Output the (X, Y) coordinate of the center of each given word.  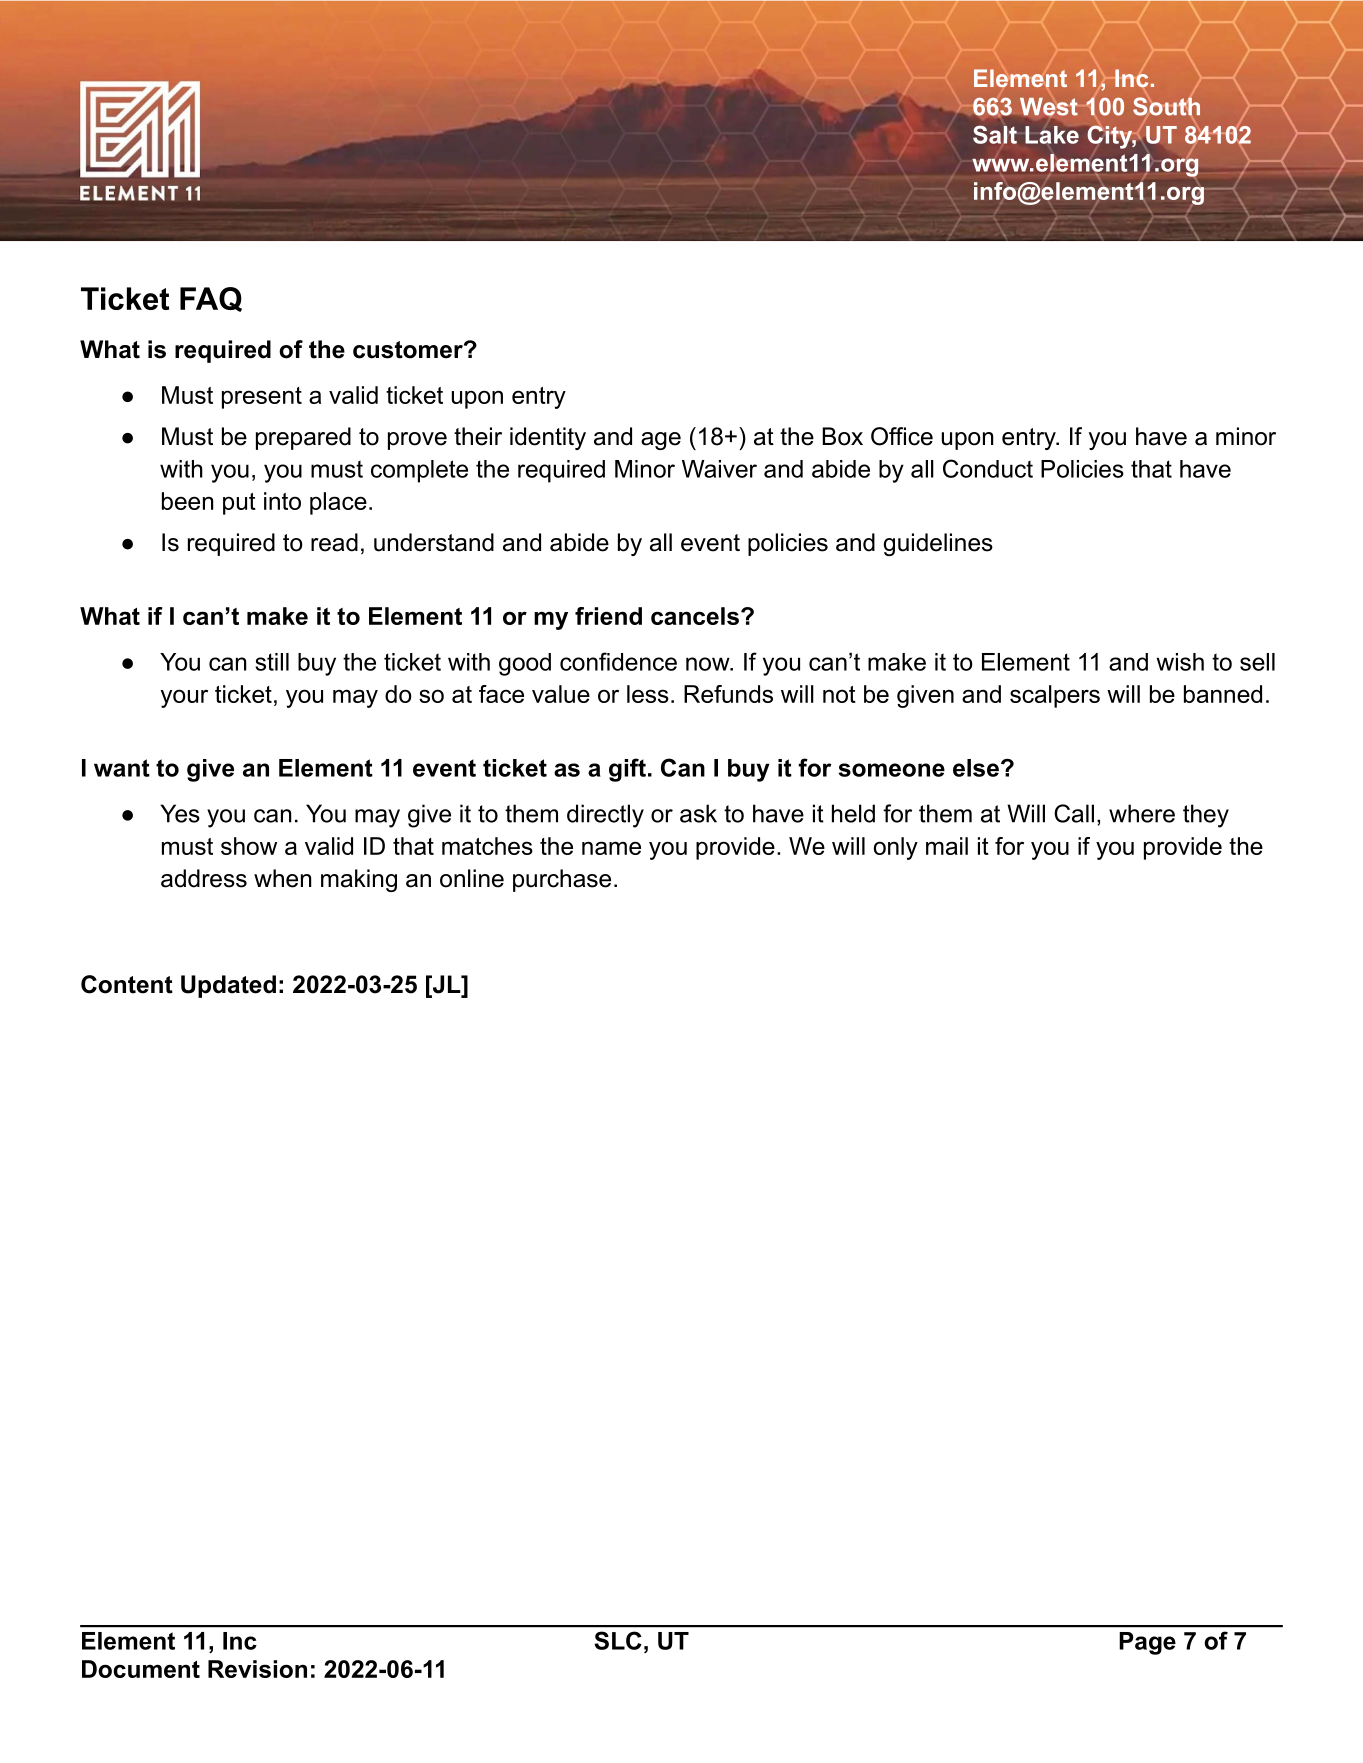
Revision (257, 1669)
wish (1180, 662)
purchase (562, 880)
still (272, 662)
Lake (1052, 135)
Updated (228, 986)
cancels (695, 616)
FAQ (211, 299)
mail (947, 846)
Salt (995, 134)
